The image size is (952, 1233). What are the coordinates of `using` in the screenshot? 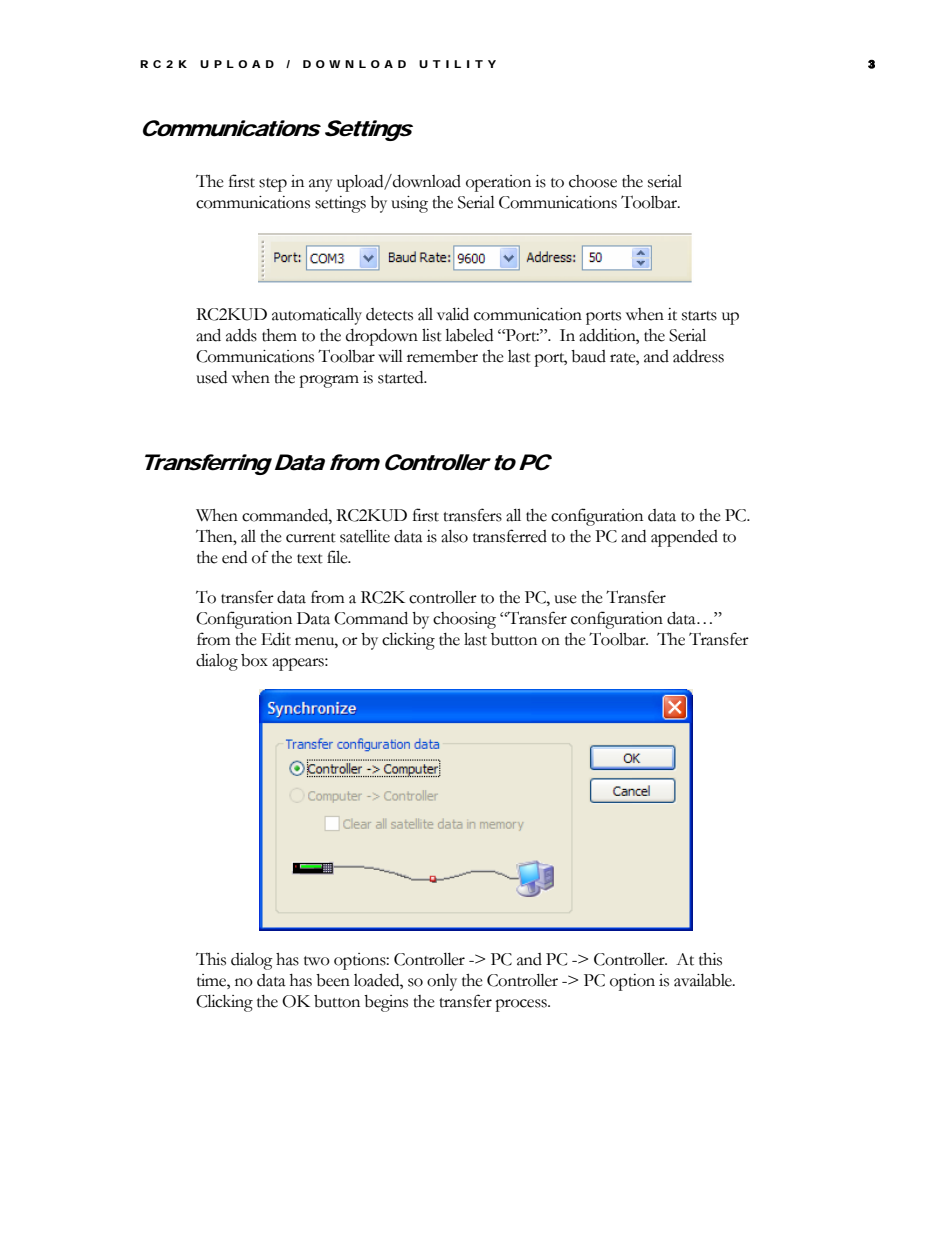 It's located at (409, 204).
